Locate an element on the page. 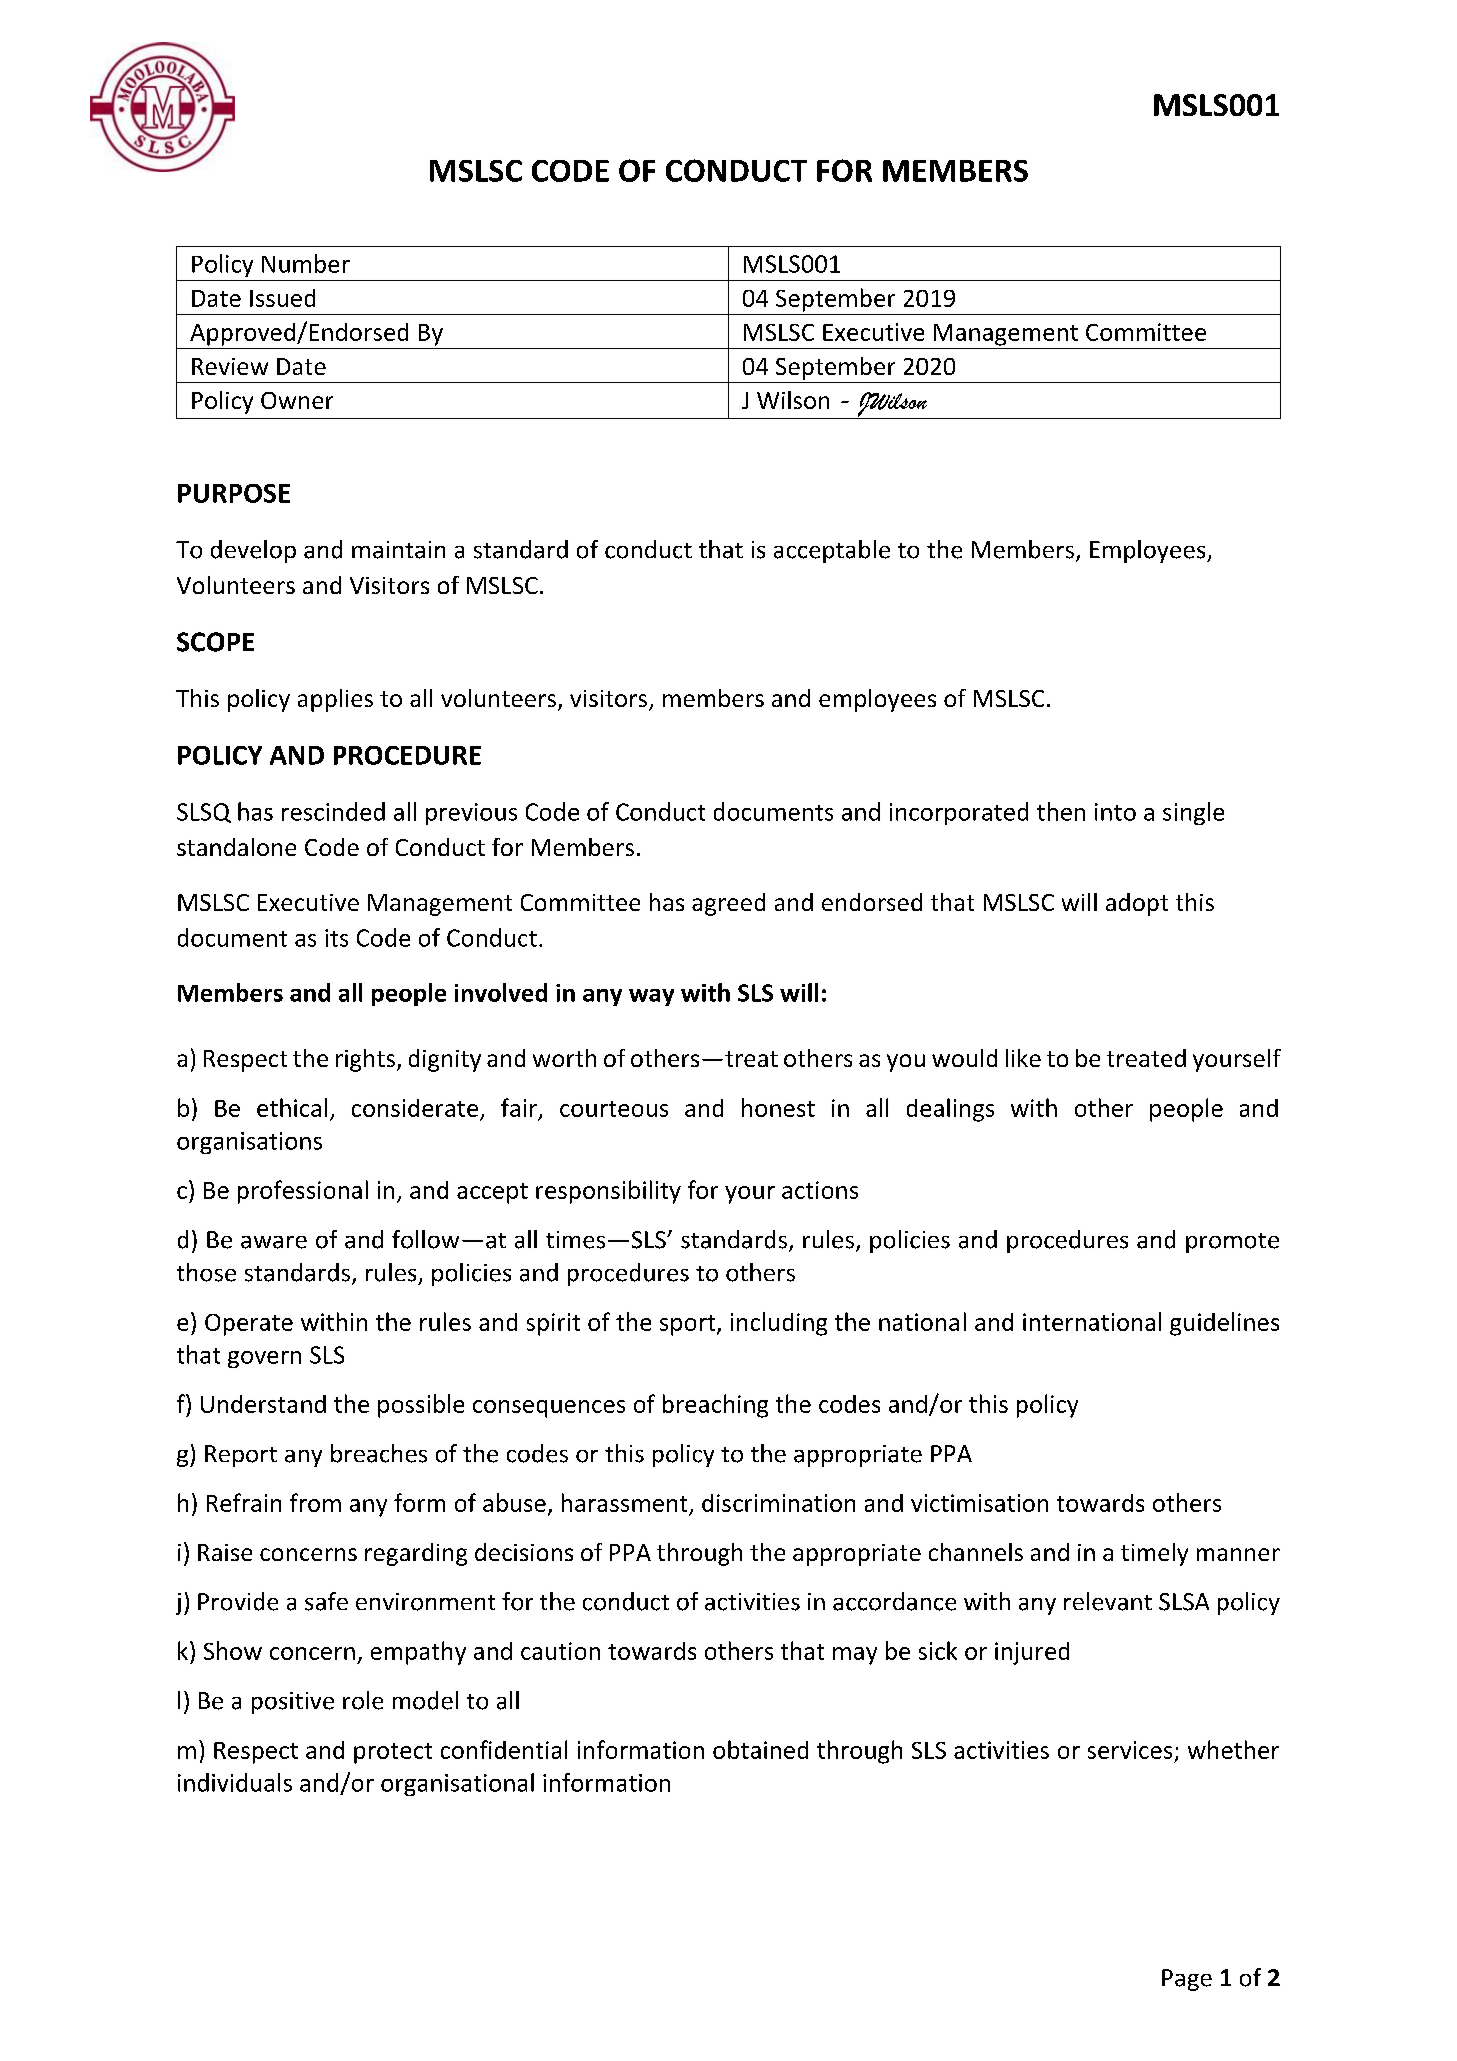 The height and width of the page is (2061, 1457). Issued is located at coordinates (282, 298).
